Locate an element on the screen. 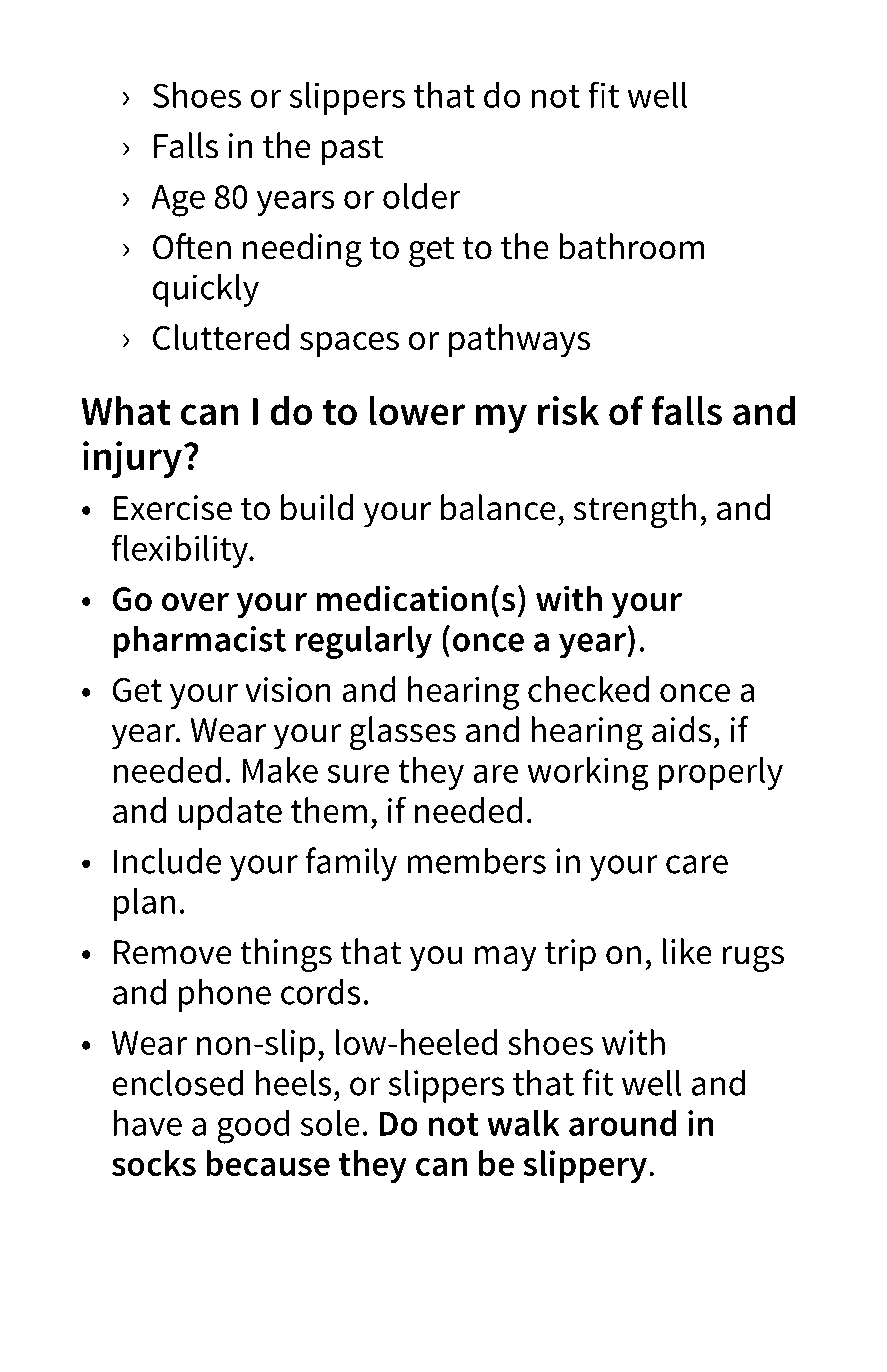 The height and width of the screenshot is (1372, 887). older is located at coordinates (422, 196).
